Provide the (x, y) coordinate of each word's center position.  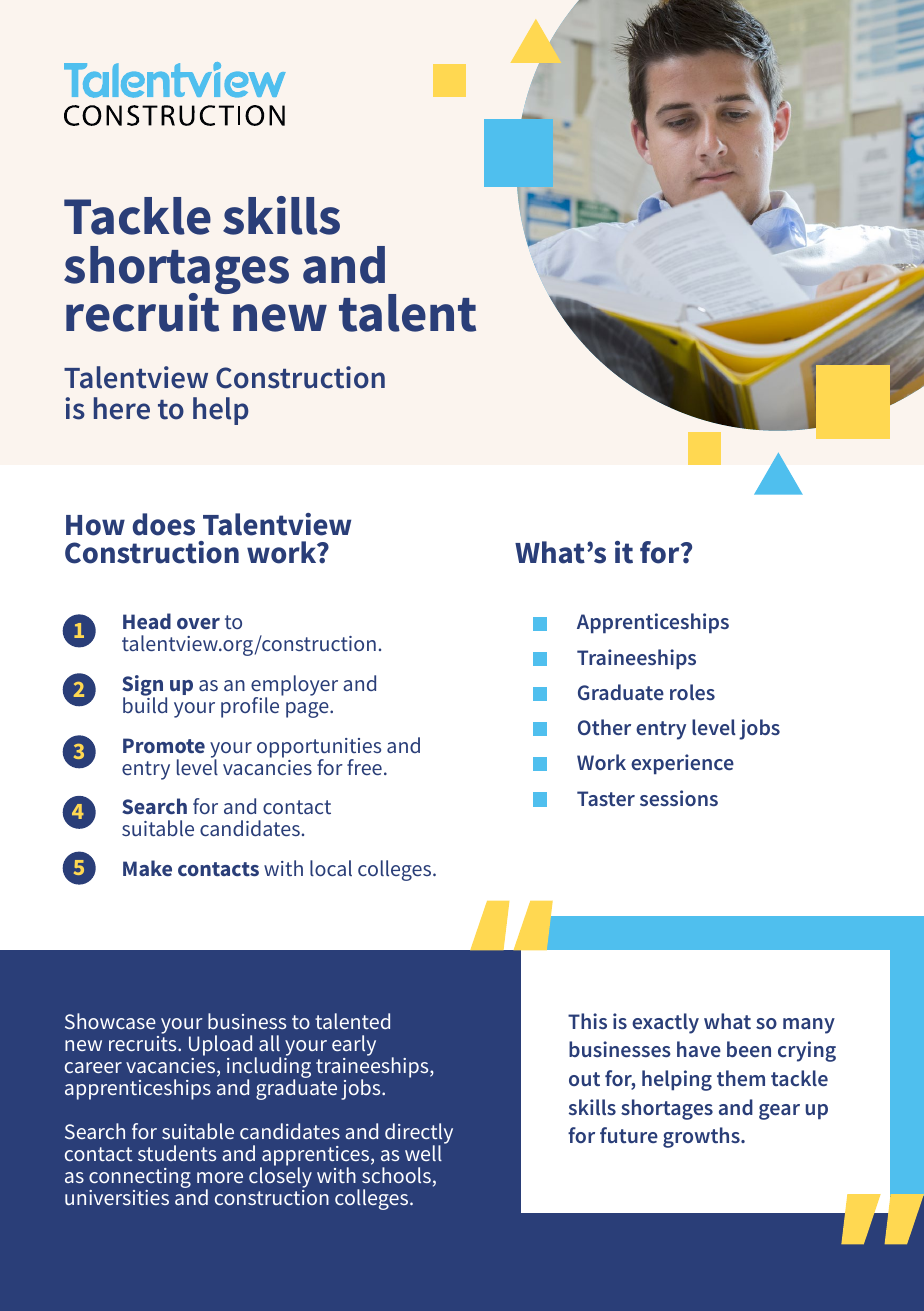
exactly (665, 1023)
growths (702, 1137)
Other (604, 727)
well (423, 1153)
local (331, 868)
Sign (144, 687)
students (177, 1153)
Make (147, 868)
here (122, 408)
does (163, 524)
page (308, 710)
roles (692, 692)
